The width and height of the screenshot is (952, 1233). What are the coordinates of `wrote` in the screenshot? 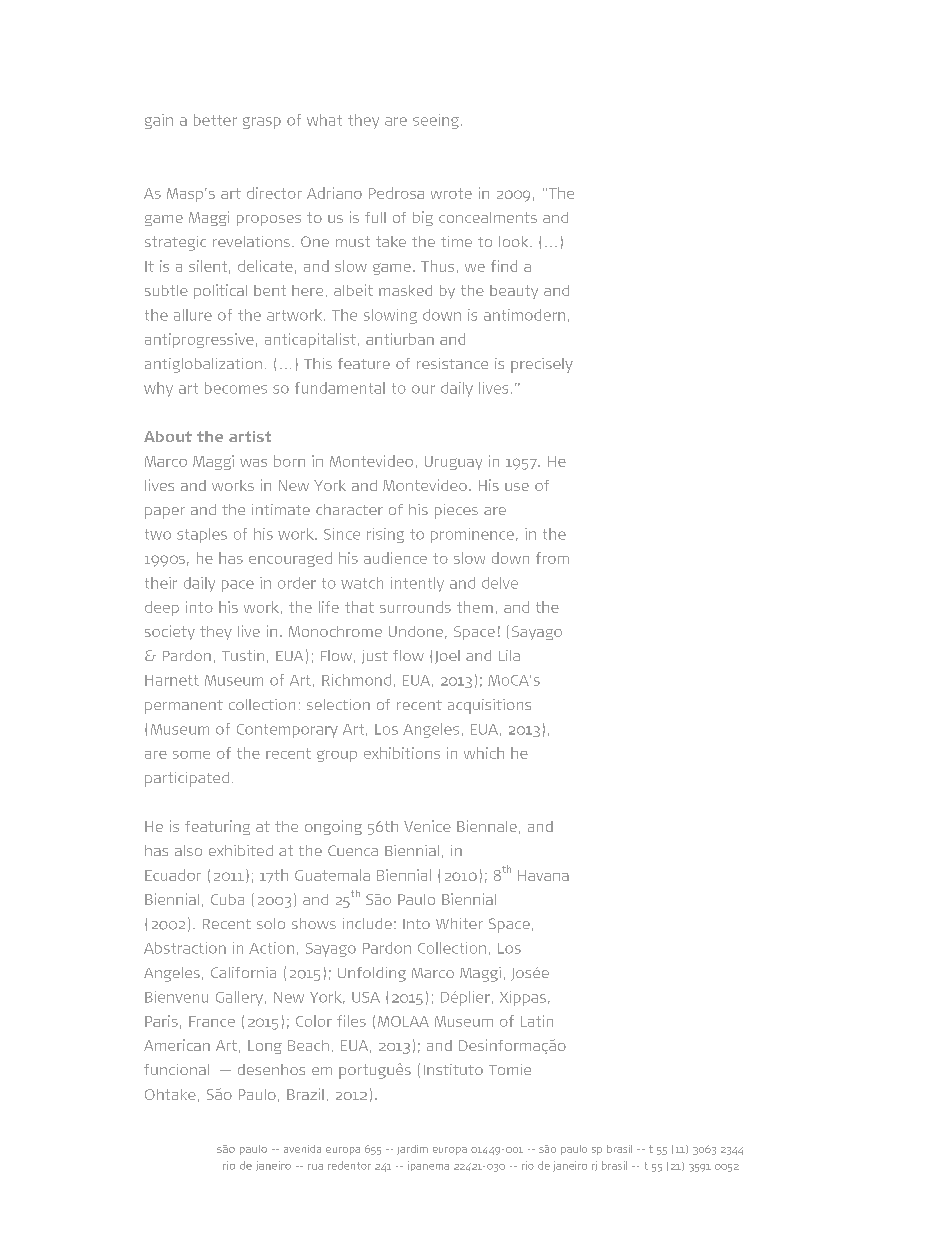 It's located at (451, 193).
